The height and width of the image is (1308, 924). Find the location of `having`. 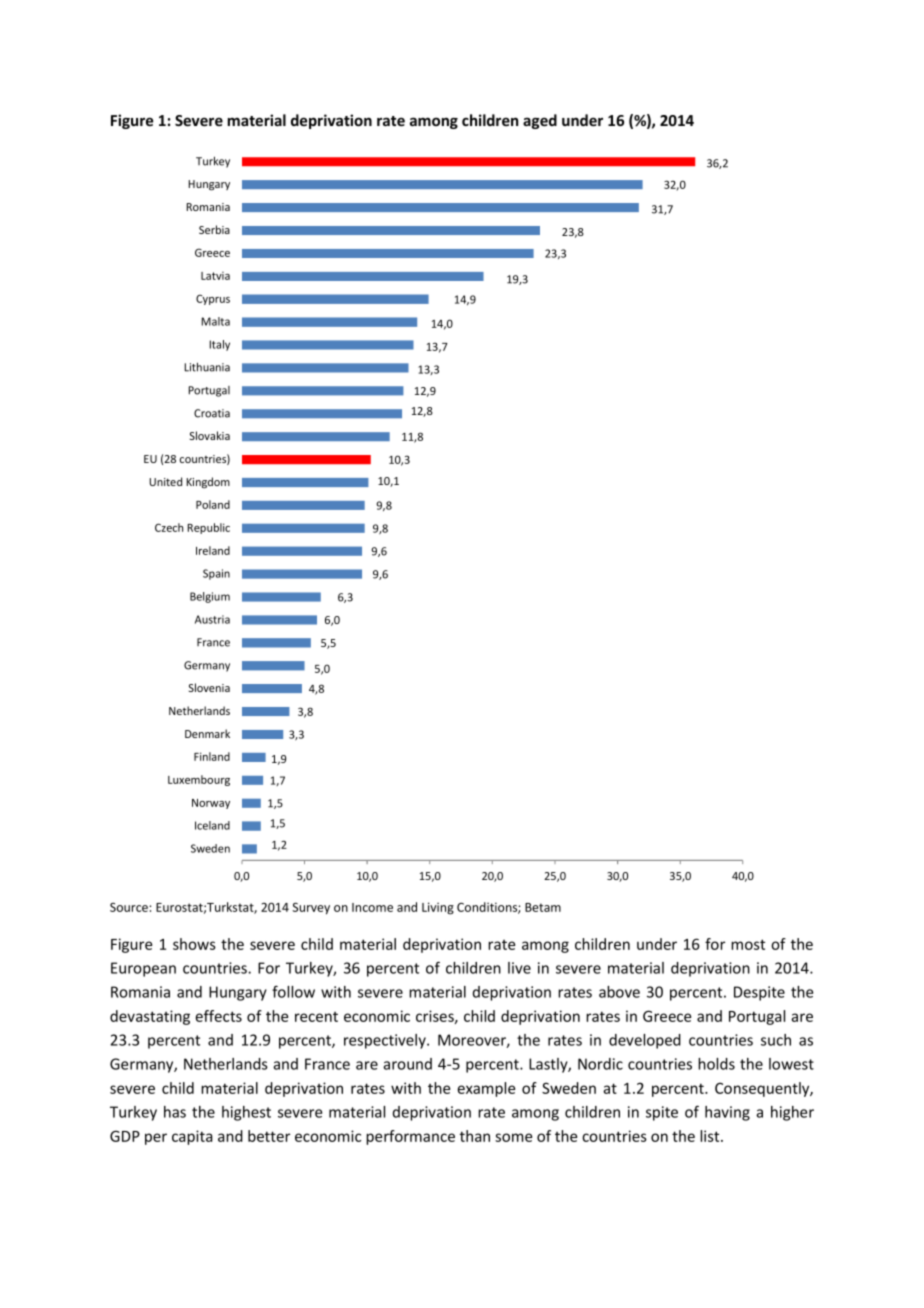

having is located at coordinates (727, 1113).
